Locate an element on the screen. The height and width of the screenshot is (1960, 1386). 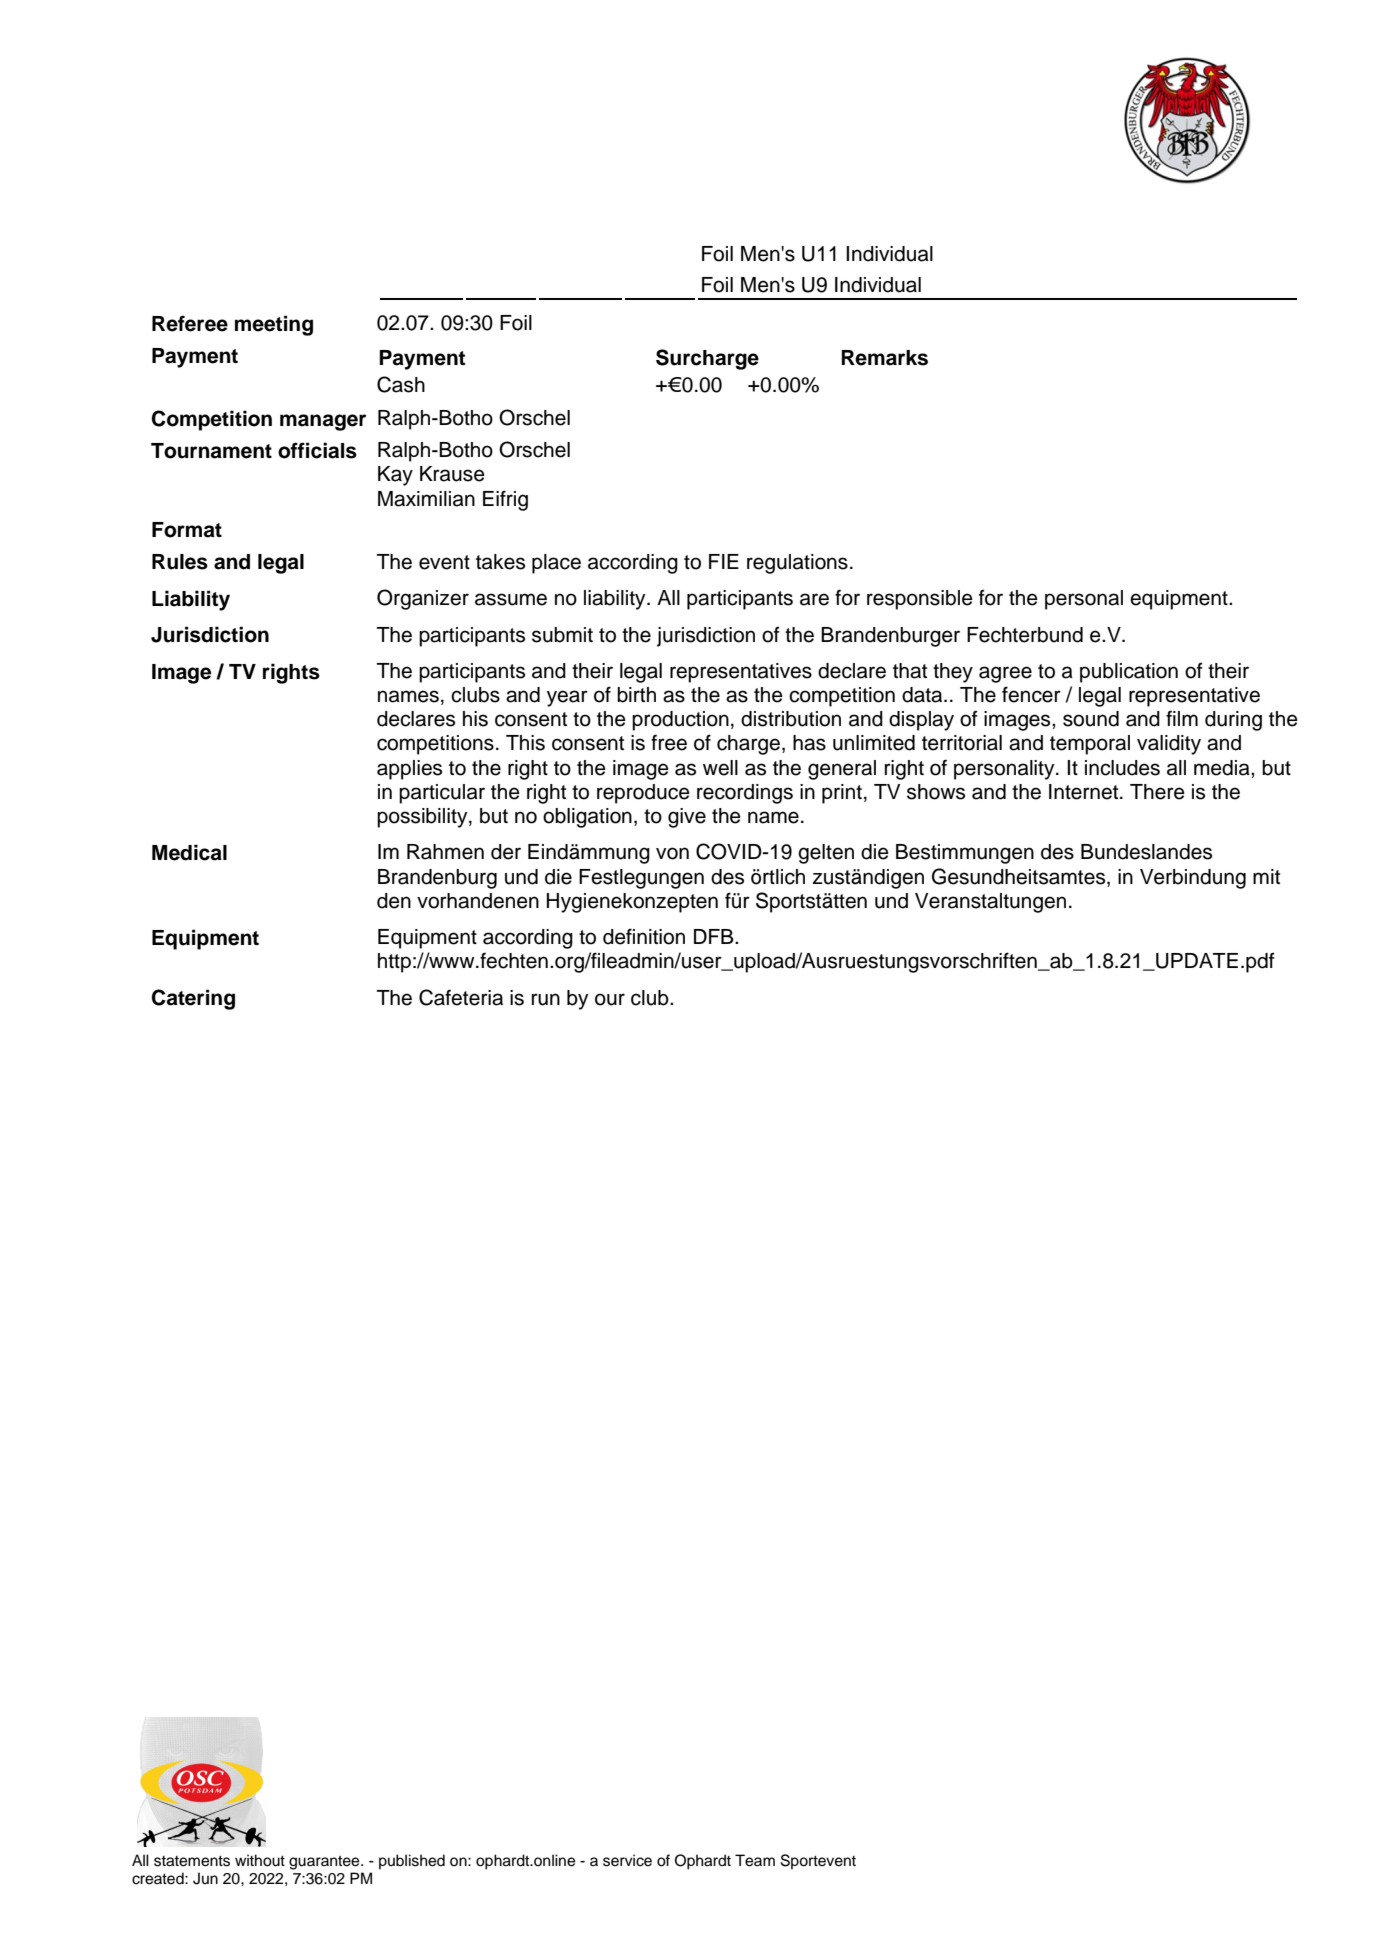
run is located at coordinates (546, 999).
